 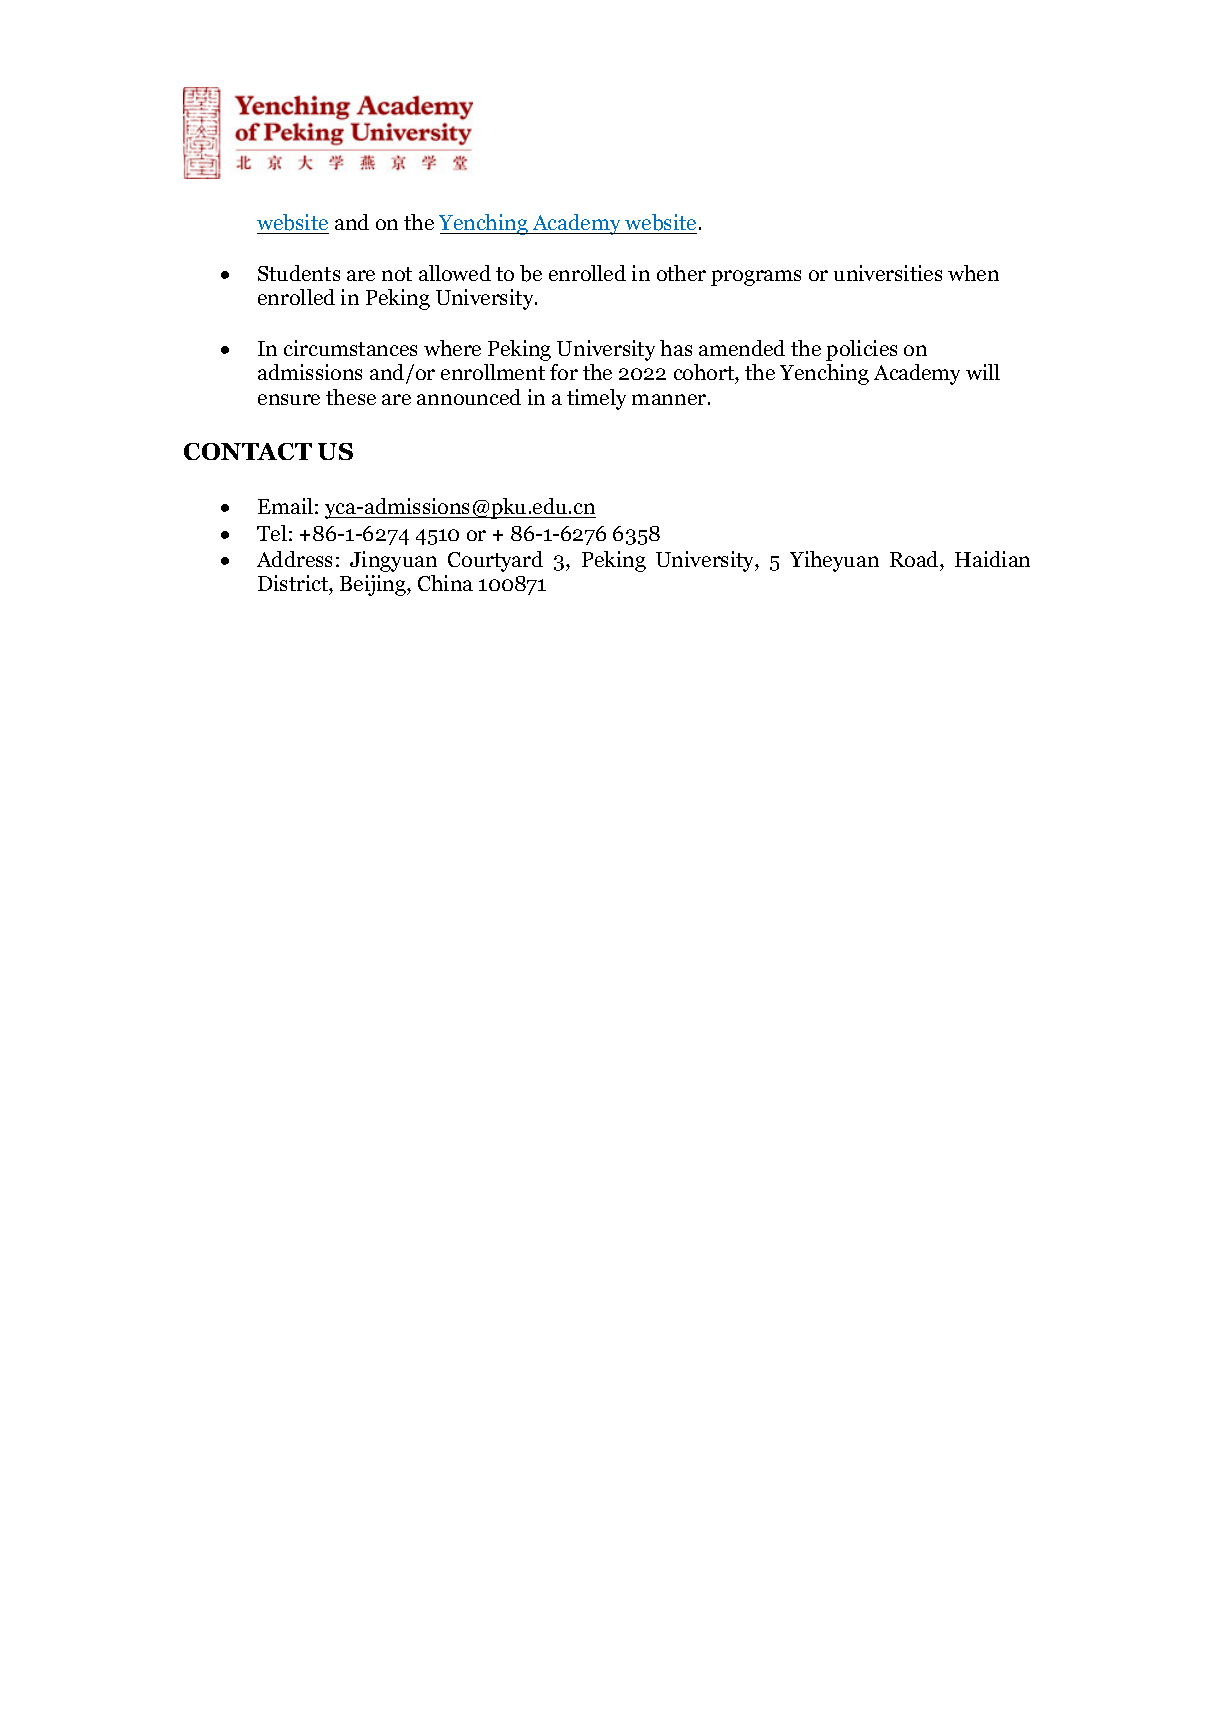 What do you see at coordinates (681, 273) in the image?
I see `other` at bounding box center [681, 273].
